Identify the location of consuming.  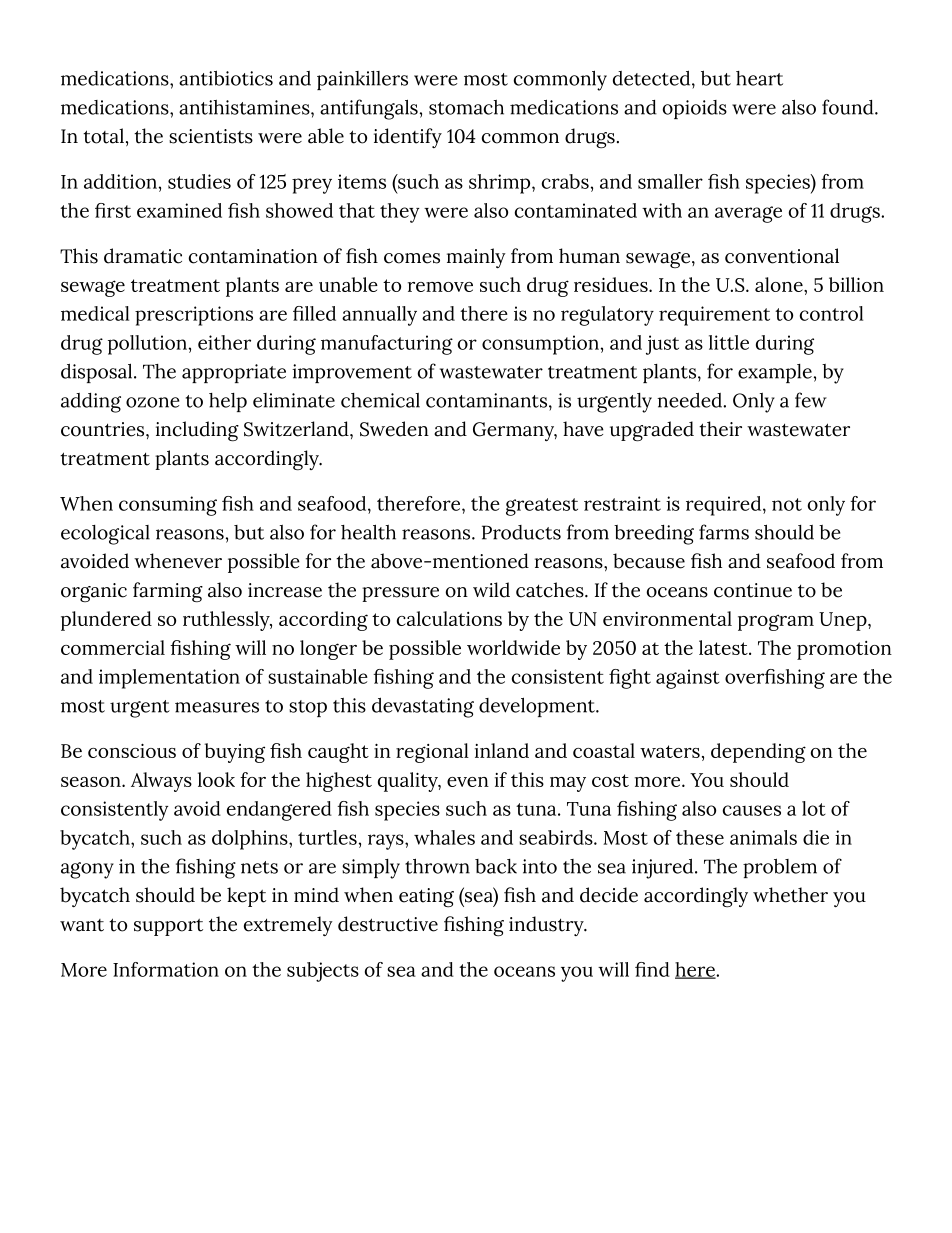
(168, 506).
